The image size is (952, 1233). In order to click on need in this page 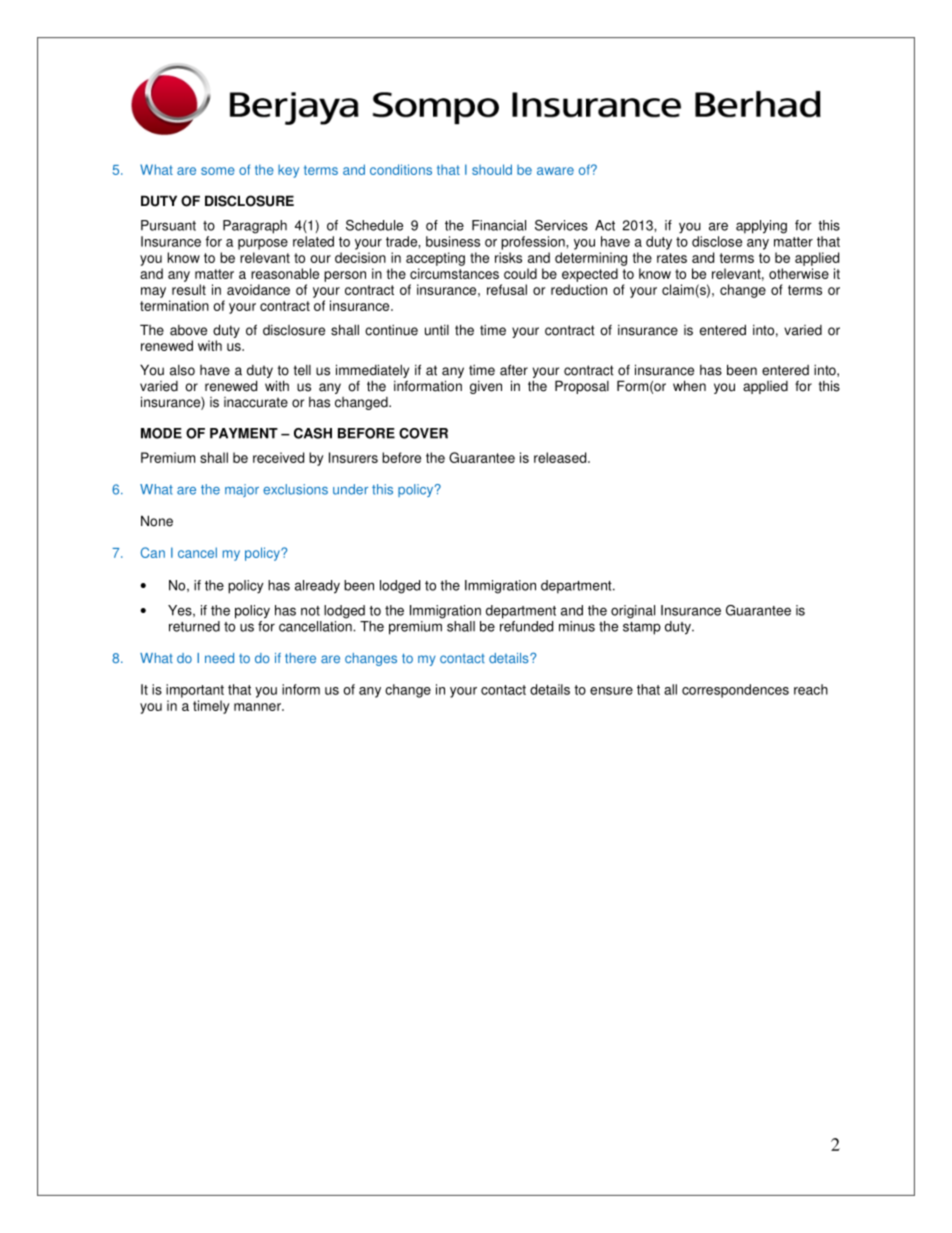, I will do `click(219, 658)`.
